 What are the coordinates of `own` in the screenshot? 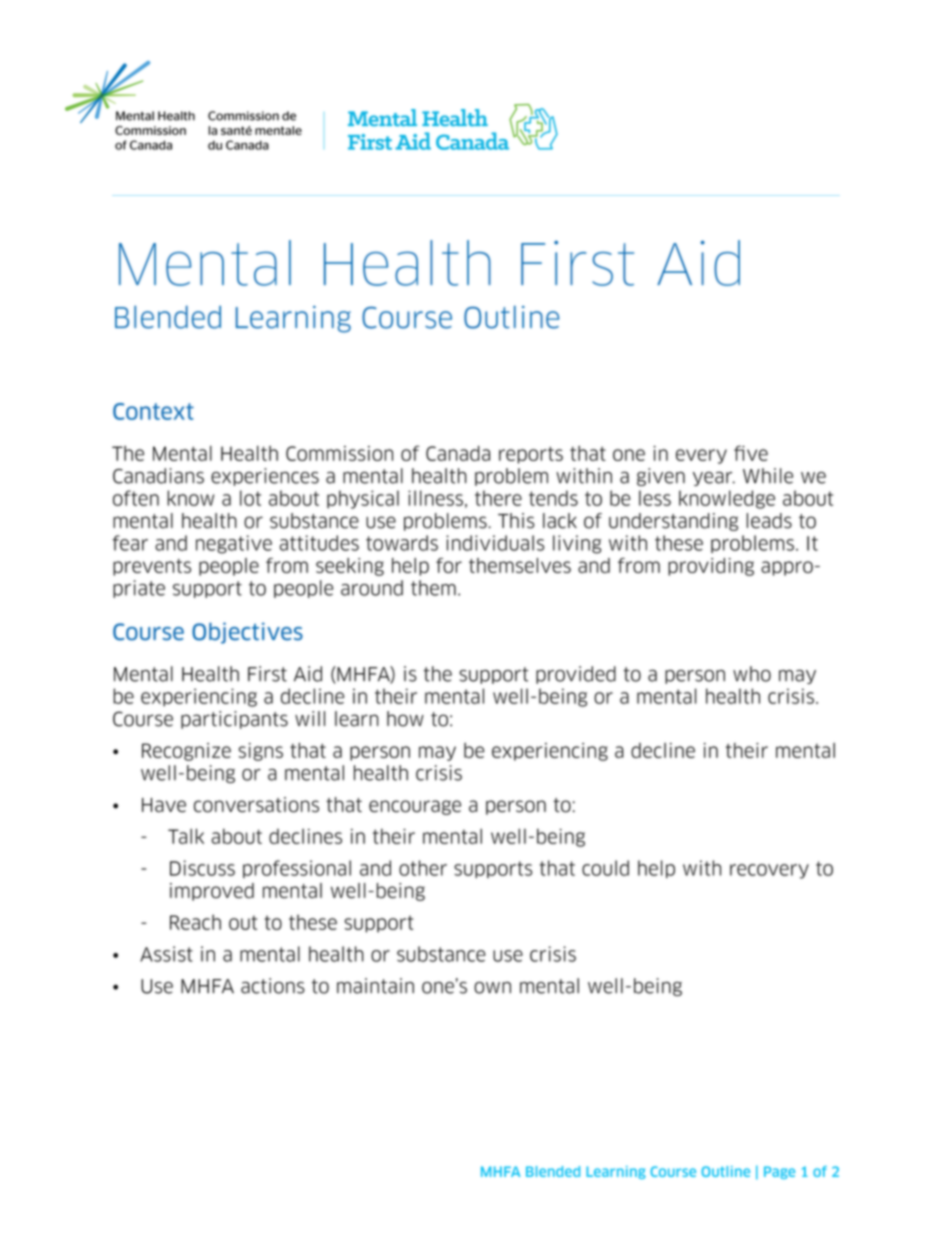 It's located at (492, 988).
